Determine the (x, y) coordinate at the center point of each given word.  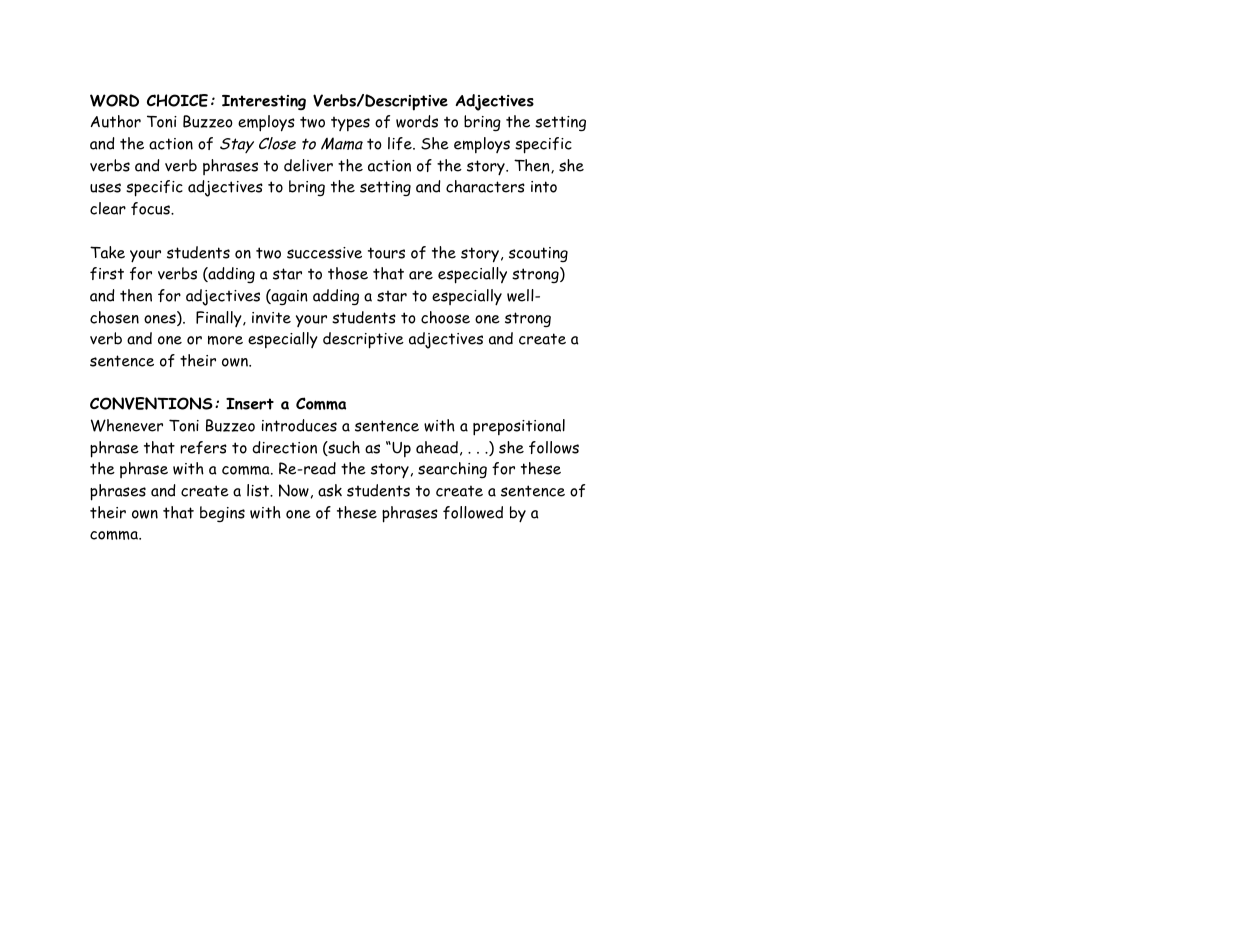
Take (107, 252)
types (350, 123)
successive (324, 253)
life (401, 143)
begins (222, 514)
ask (330, 490)
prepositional (519, 427)
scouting (538, 254)
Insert (250, 404)
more (225, 340)
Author (116, 121)
